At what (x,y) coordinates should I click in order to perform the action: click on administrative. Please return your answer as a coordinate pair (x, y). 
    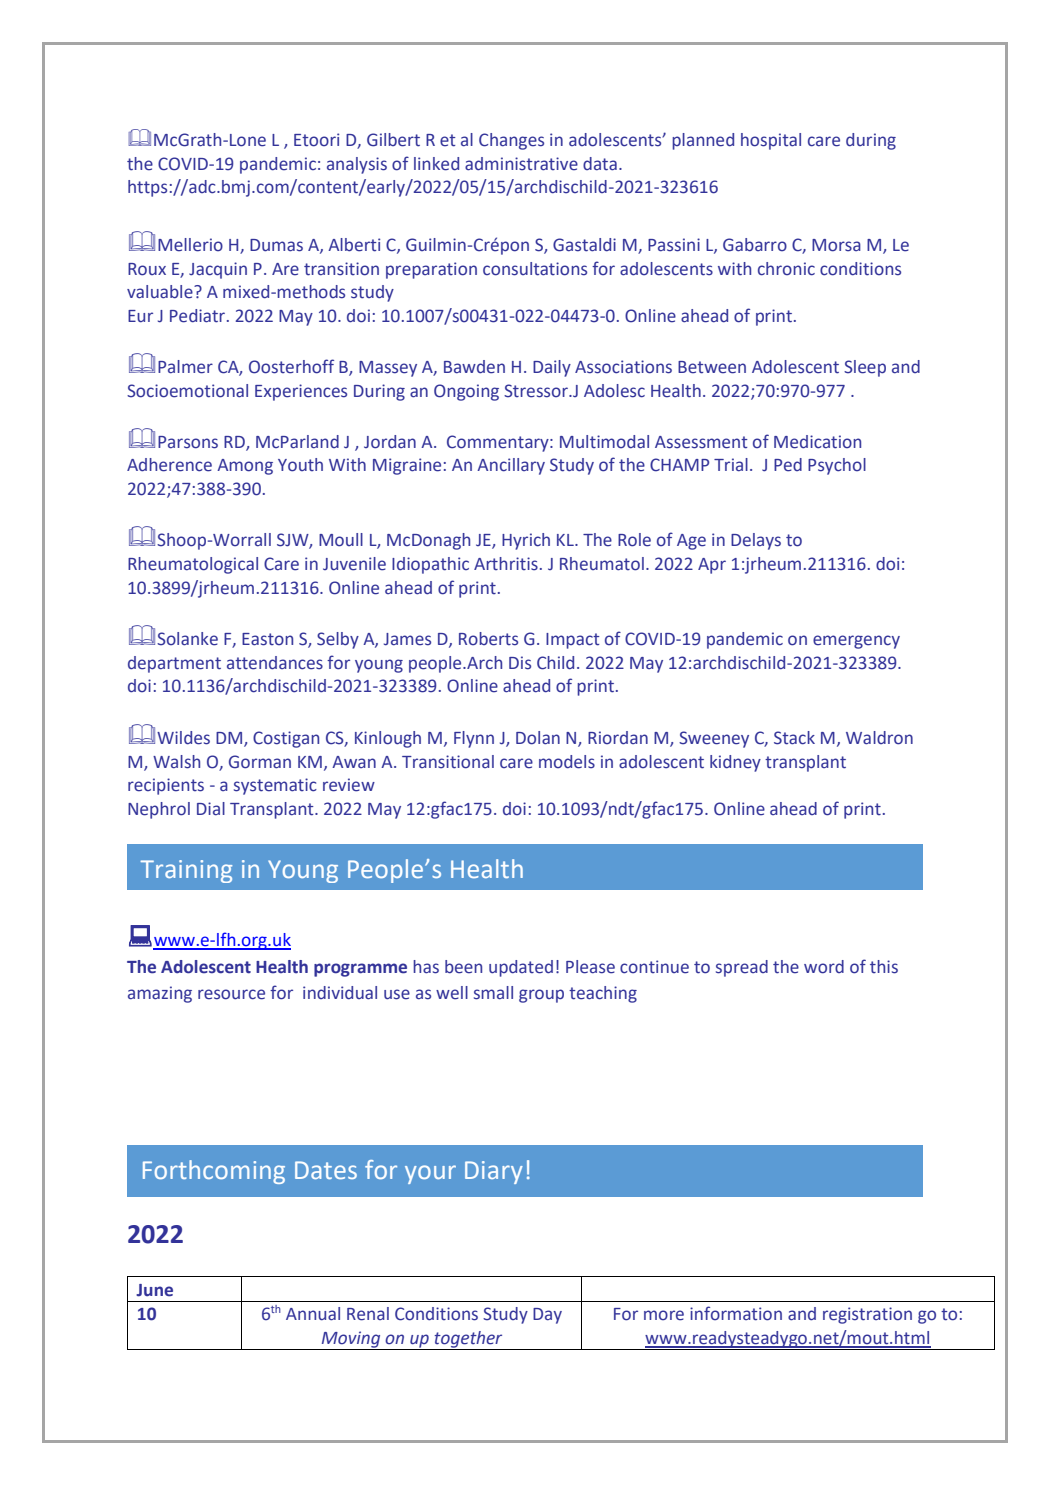
    Looking at the image, I should click on (521, 164).
